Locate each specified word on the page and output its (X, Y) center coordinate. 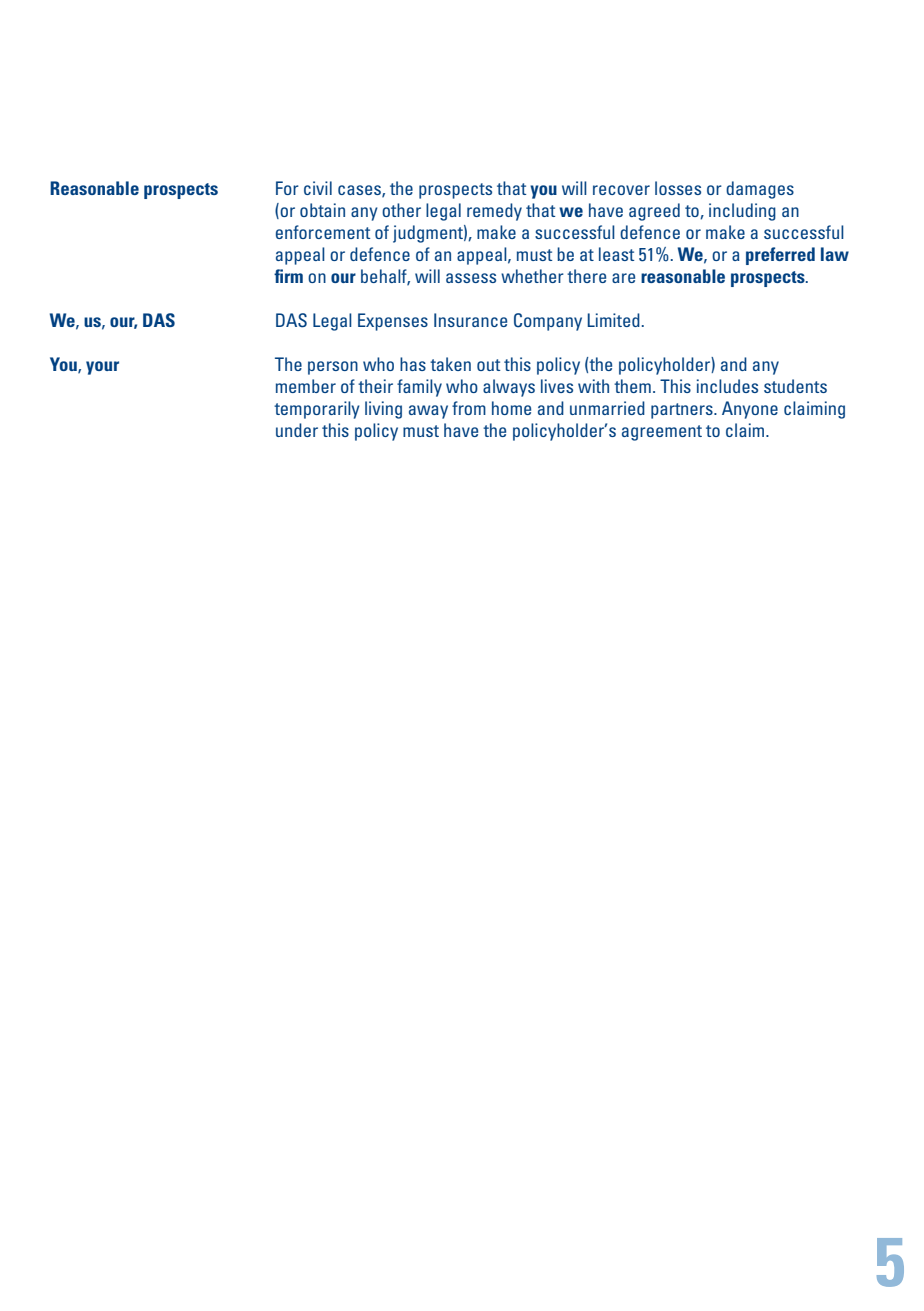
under (297, 430)
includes (727, 386)
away (428, 412)
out (488, 365)
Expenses (393, 322)
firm (288, 276)
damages (760, 190)
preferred (780, 256)
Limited (614, 320)
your (102, 368)
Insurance (470, 320)
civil (318, 188)
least (616, 254)
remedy (494, 212)
